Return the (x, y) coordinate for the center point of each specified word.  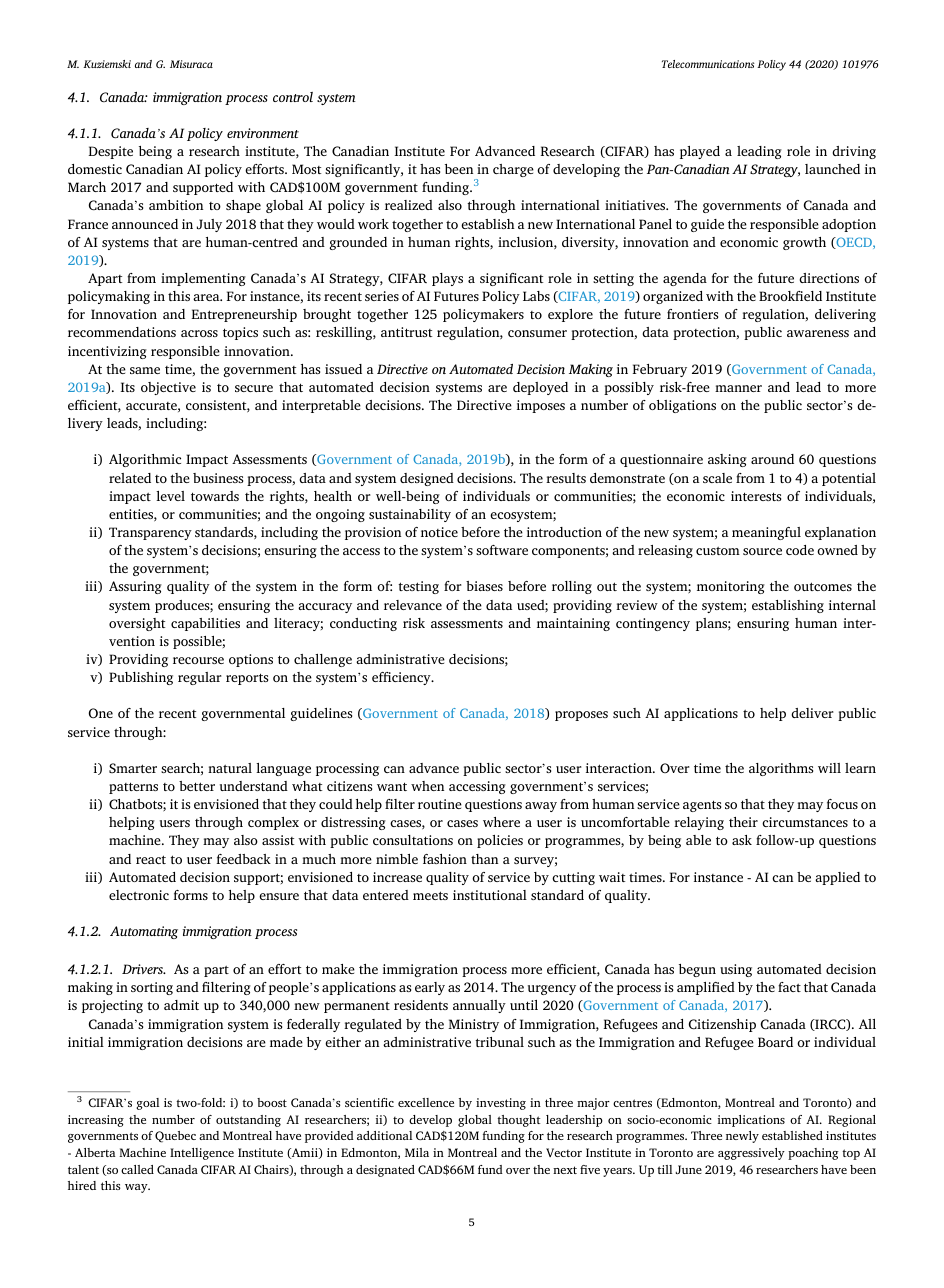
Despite (111, 152)
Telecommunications (708, 64)
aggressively (751, 1154)
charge (513, 170)
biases (484, 586)
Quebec (175, 1137)
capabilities (205, 624)
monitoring (731, 587)
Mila (417, 1152)
